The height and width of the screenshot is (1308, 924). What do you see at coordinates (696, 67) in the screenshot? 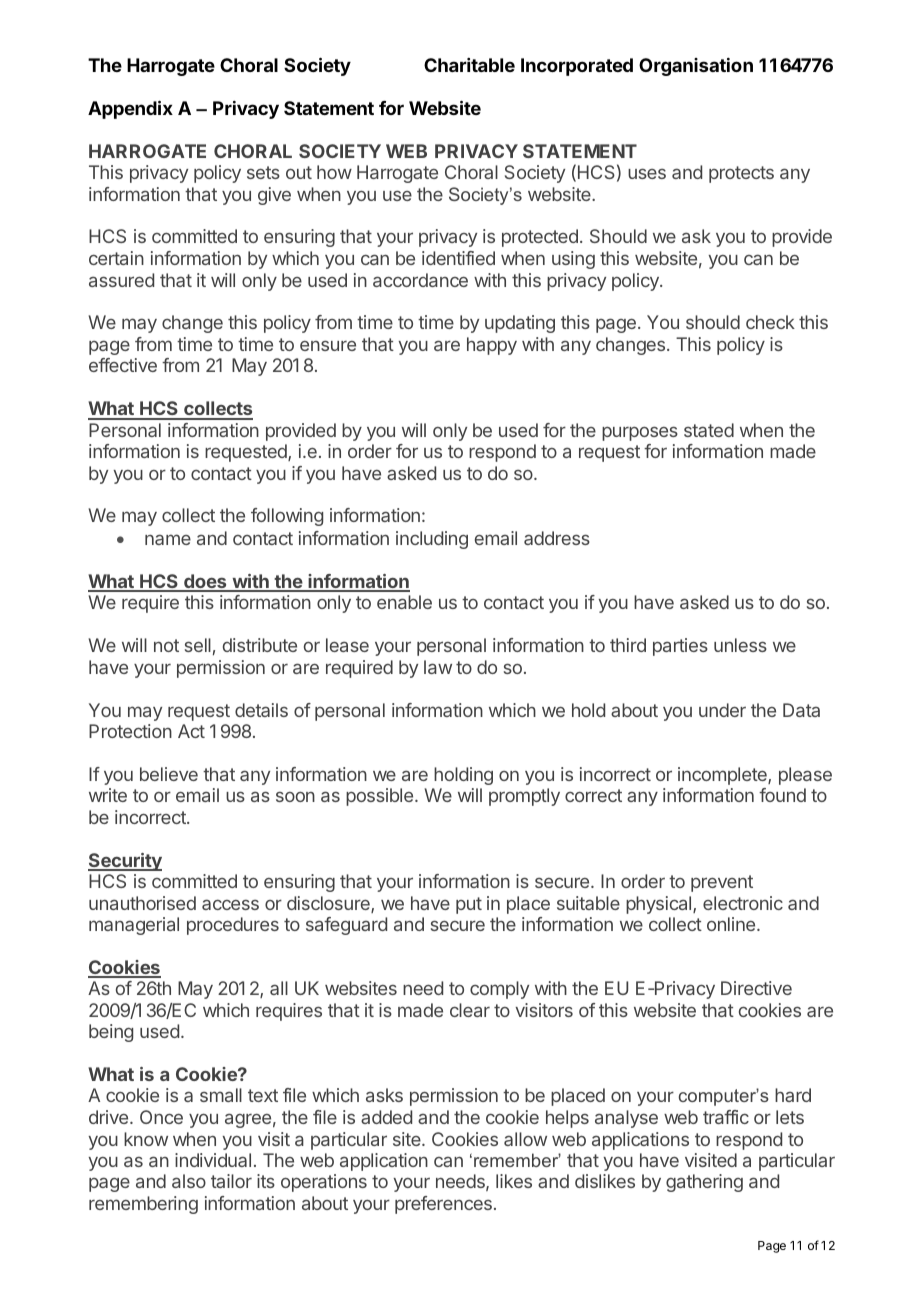
I see `Organisation` at bounding box center [696, 67].
